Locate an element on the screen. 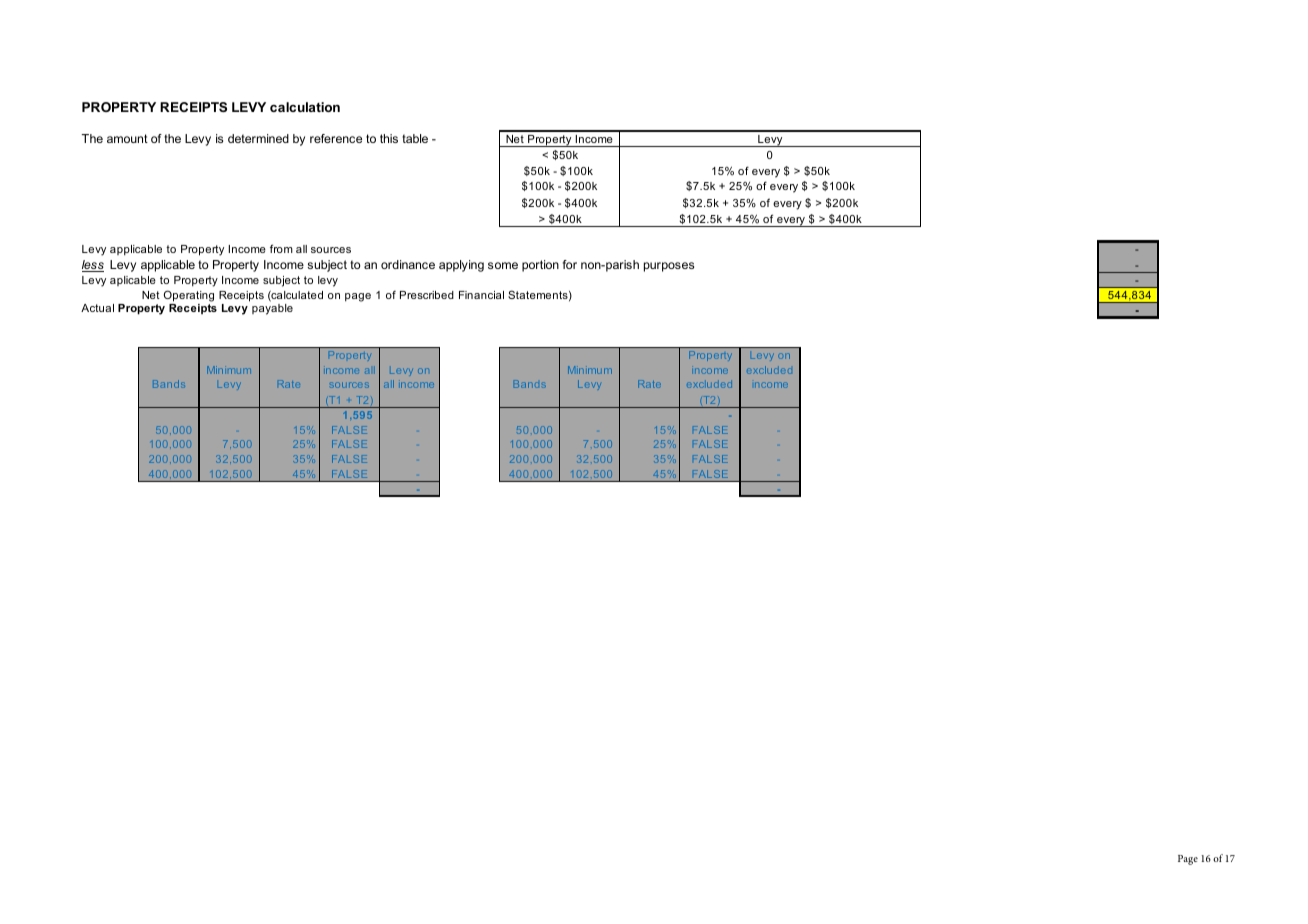 Image resolution: width=1308 pixels, height=924 pixels. Financial is located at coordinates (481, 295).
